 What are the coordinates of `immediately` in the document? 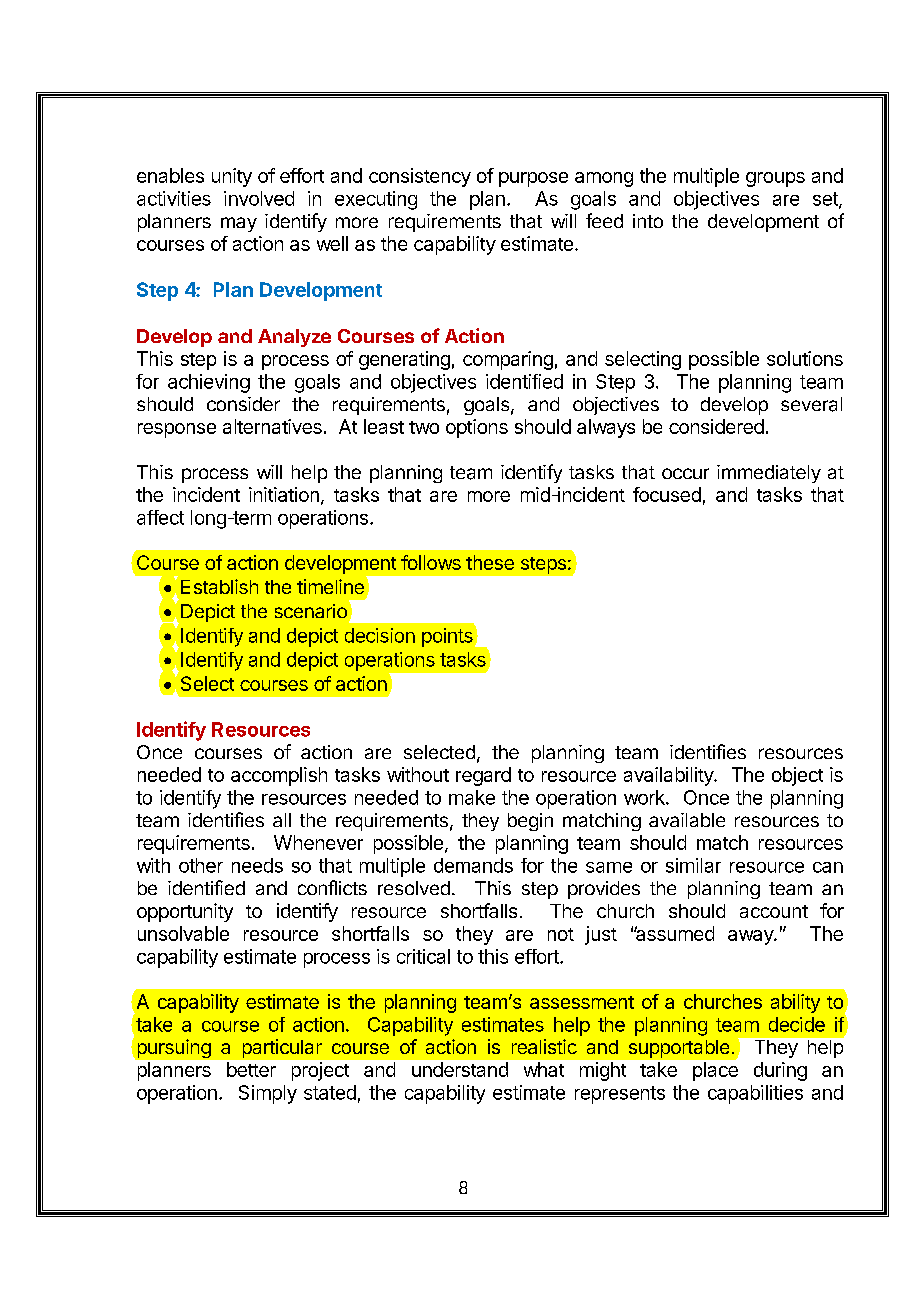 It's located at (769, 474).
